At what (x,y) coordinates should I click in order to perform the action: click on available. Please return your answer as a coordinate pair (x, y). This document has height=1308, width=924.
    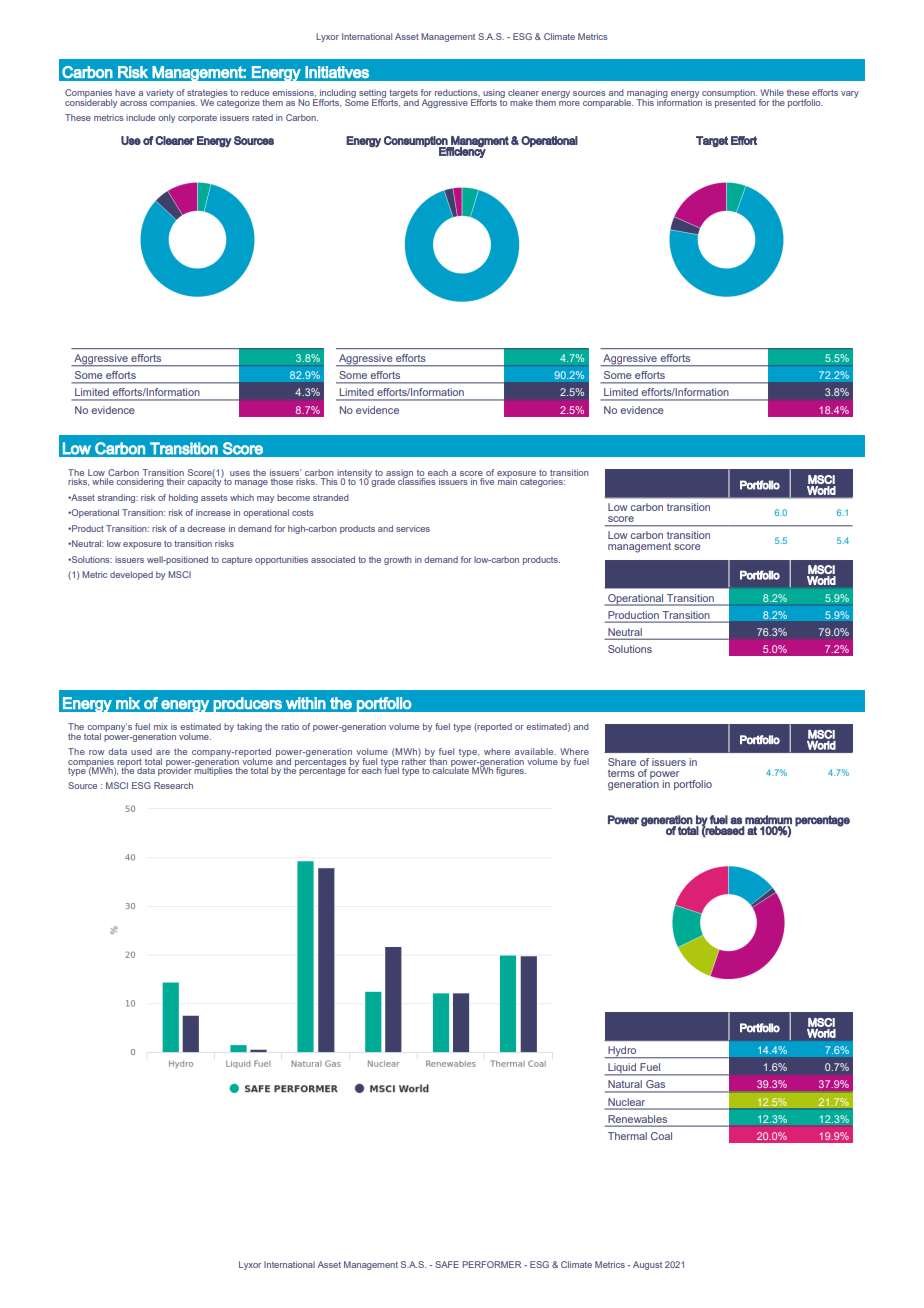
    Looking at the image, I should click on (535, 751).
